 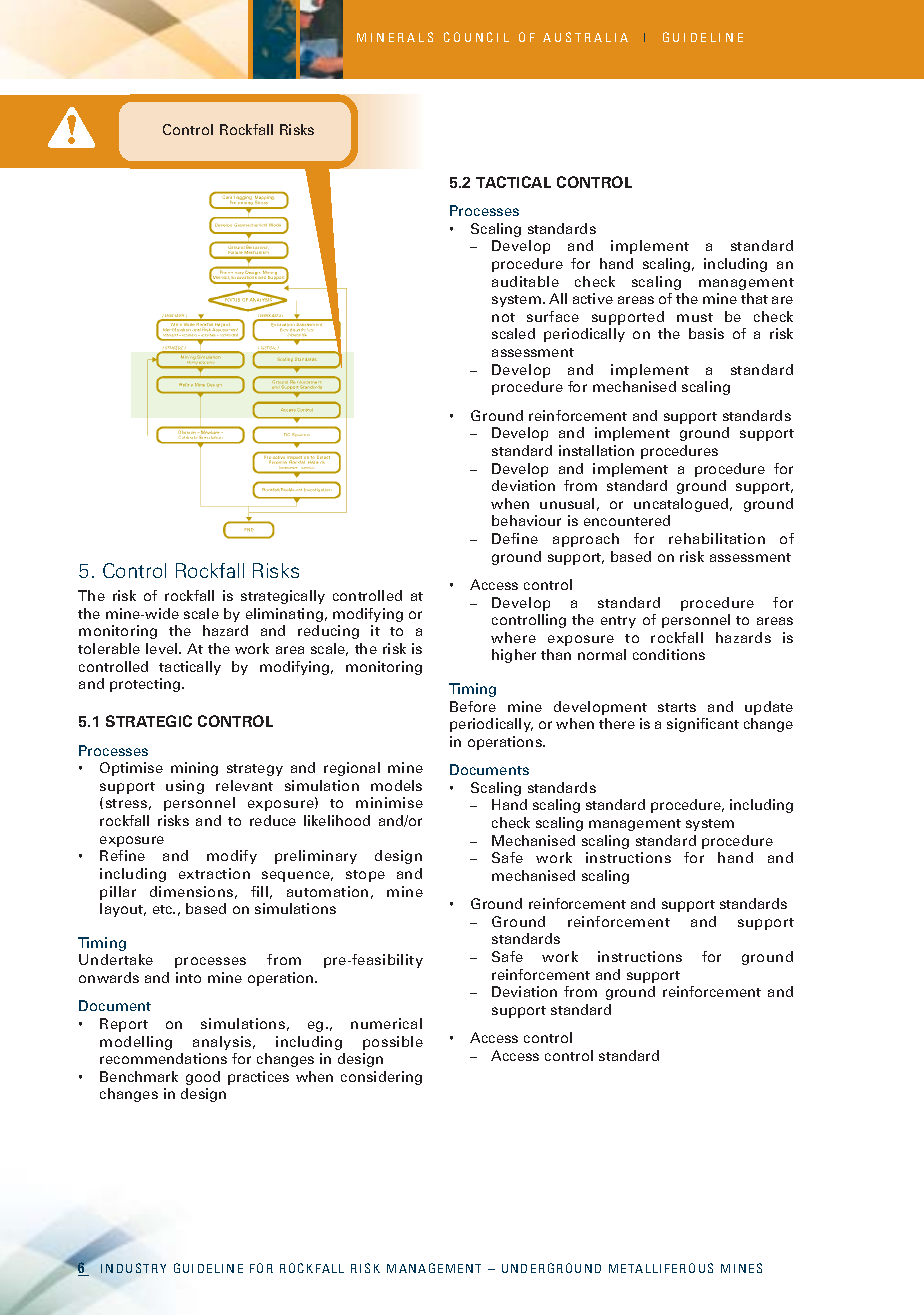 What do you see at coordinates (163, 1058) in the screenshot?
I see `recommendations` at bounding box center [163, 1058].
